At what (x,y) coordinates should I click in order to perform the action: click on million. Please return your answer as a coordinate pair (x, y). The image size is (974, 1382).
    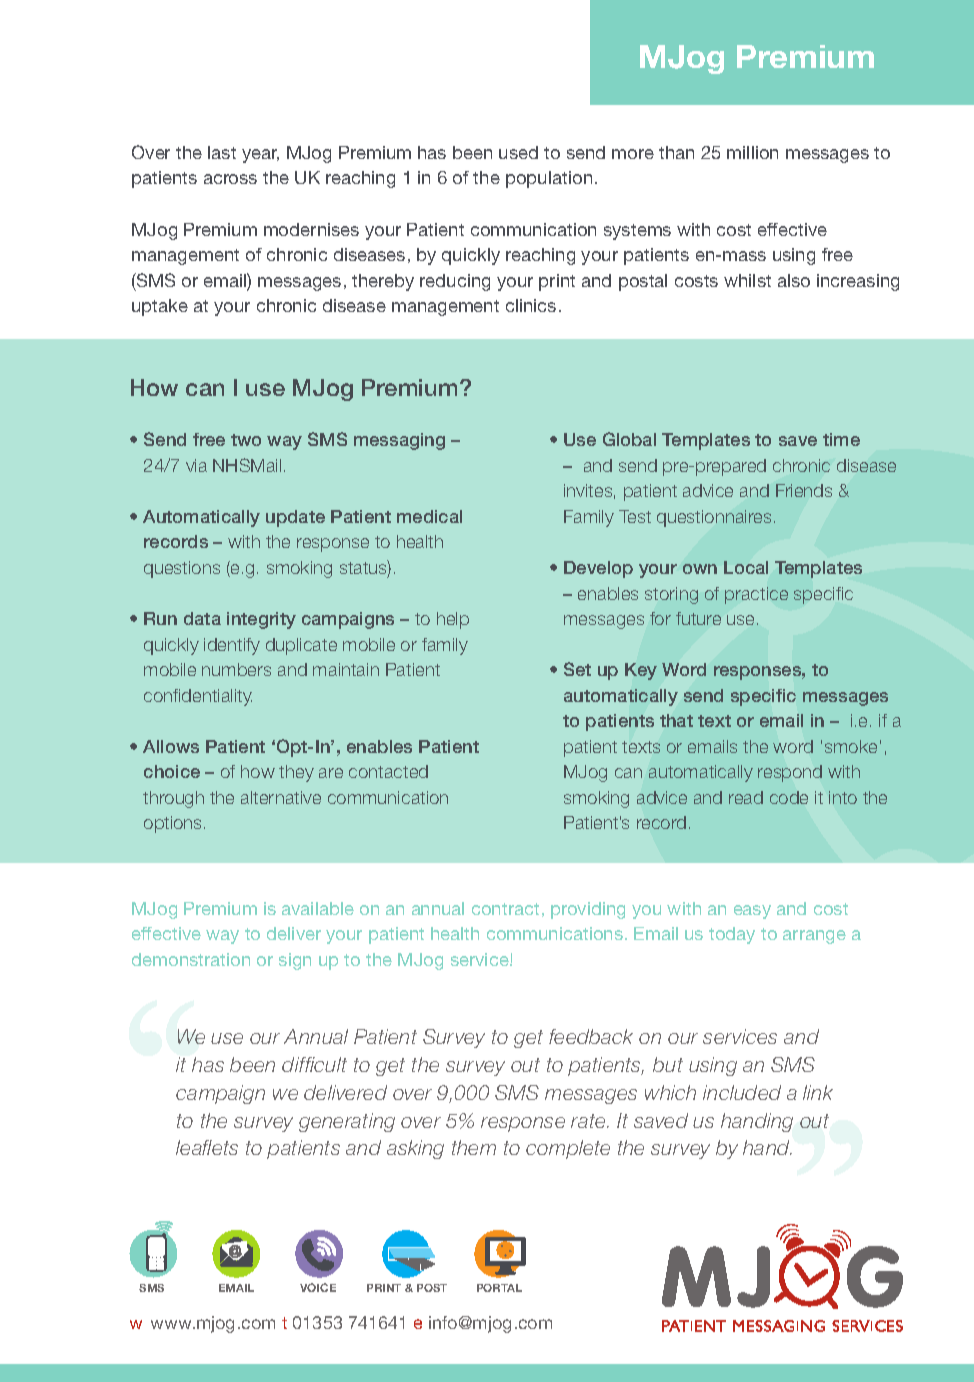
    Looking at the image, I should click on (752, 152).
